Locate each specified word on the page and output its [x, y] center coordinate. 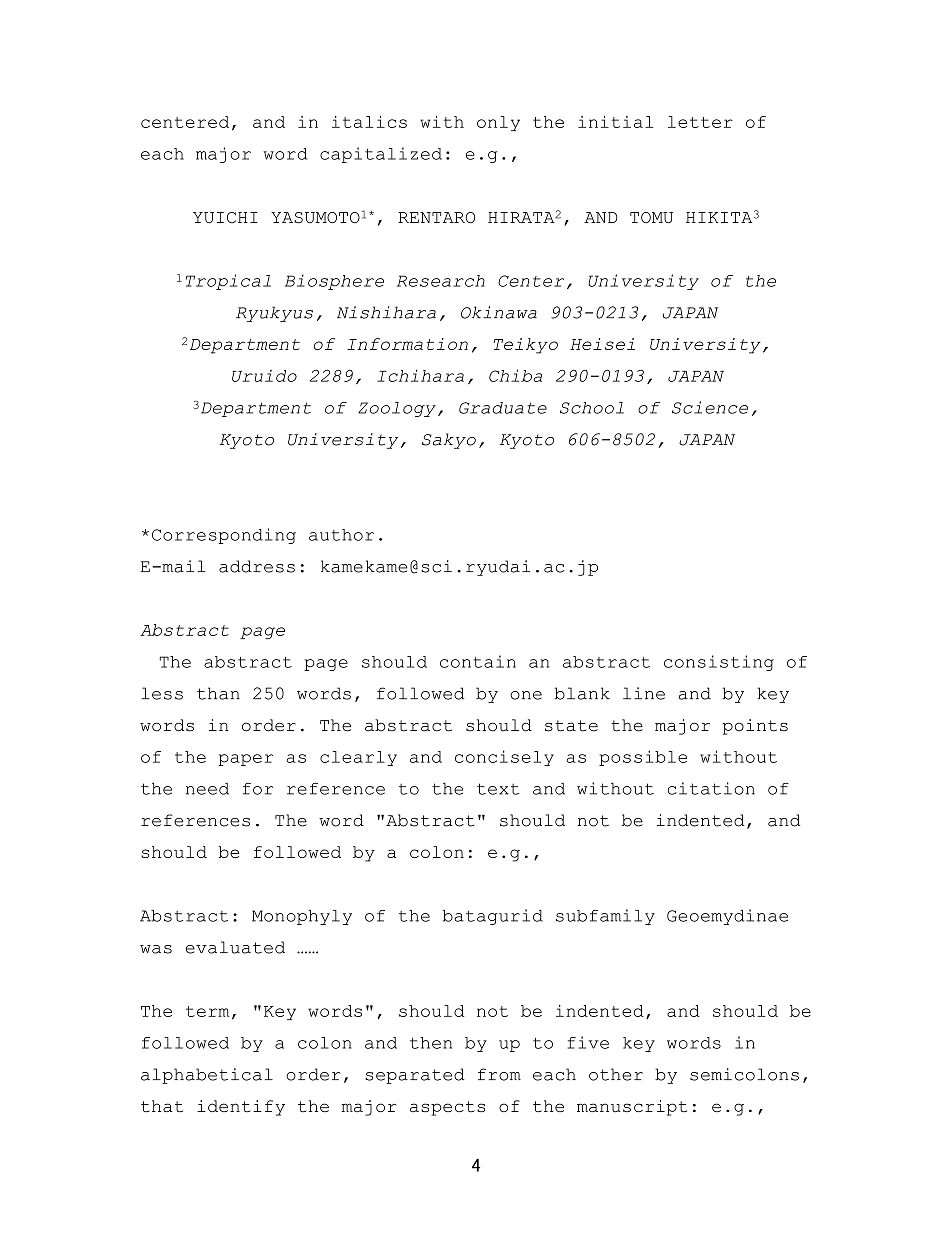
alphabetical [207, 1076]
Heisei [602, 344]
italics [369, 121]
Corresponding [224, 536]
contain [478, 661]
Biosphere [334, 282]
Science [710, 407]
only [498, 123]
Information [407, 344]
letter [700, 122]
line [644, 693]
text [498, 789]
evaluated [235, 947]
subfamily [605, 917]
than [218, 693]
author [341, 535]
